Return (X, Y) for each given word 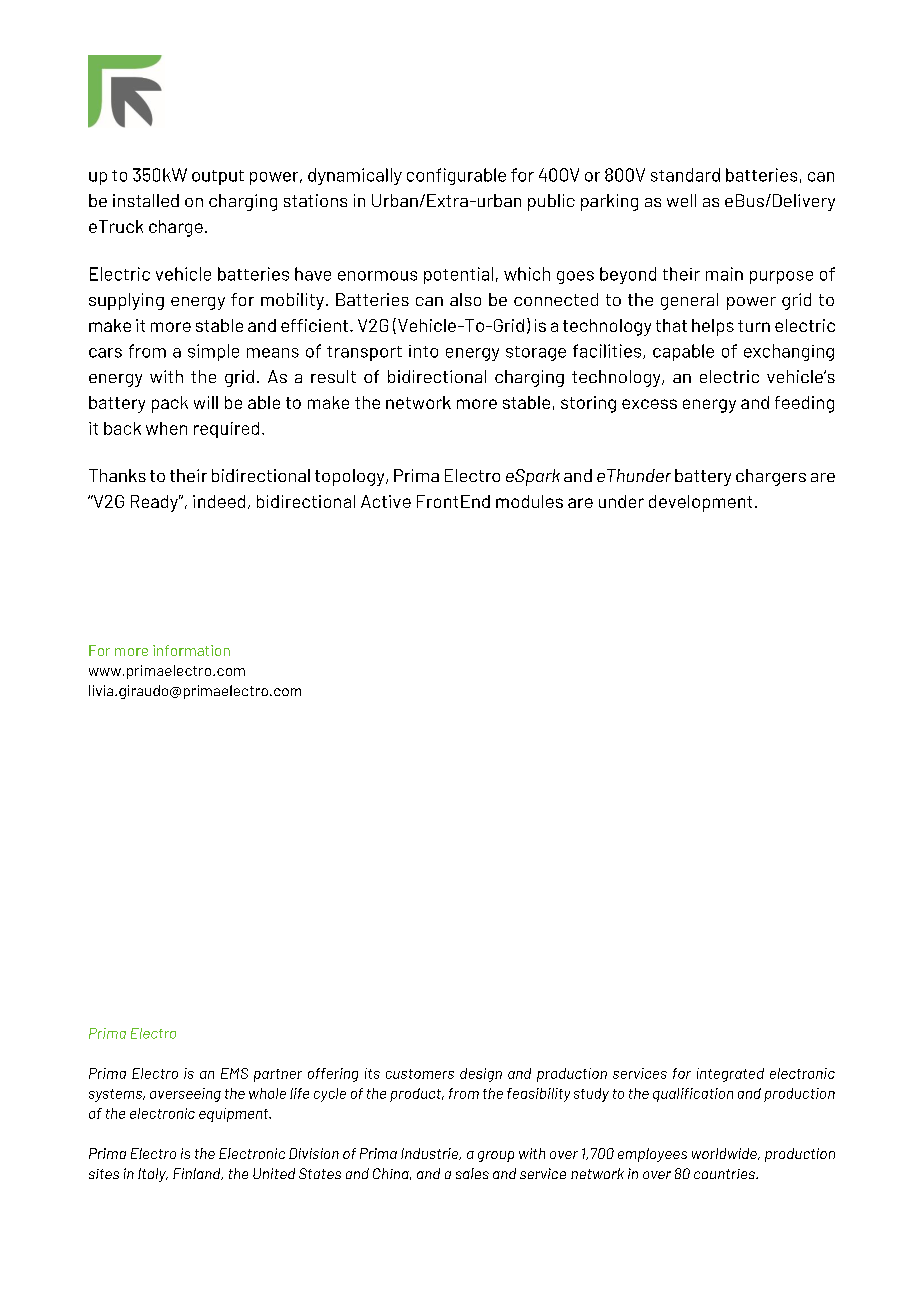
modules (529, 501)
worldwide (725, 1154)
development (700, 503)
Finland (198, 1174)
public (551, 202)
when (166, 428)
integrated (730, 1075)
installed (146, 200)
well (681, 200)
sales (472, 1173)
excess (649, 404)
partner (278, 1075)
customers (420, 1074)
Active (386, 501)
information (191, 650)
